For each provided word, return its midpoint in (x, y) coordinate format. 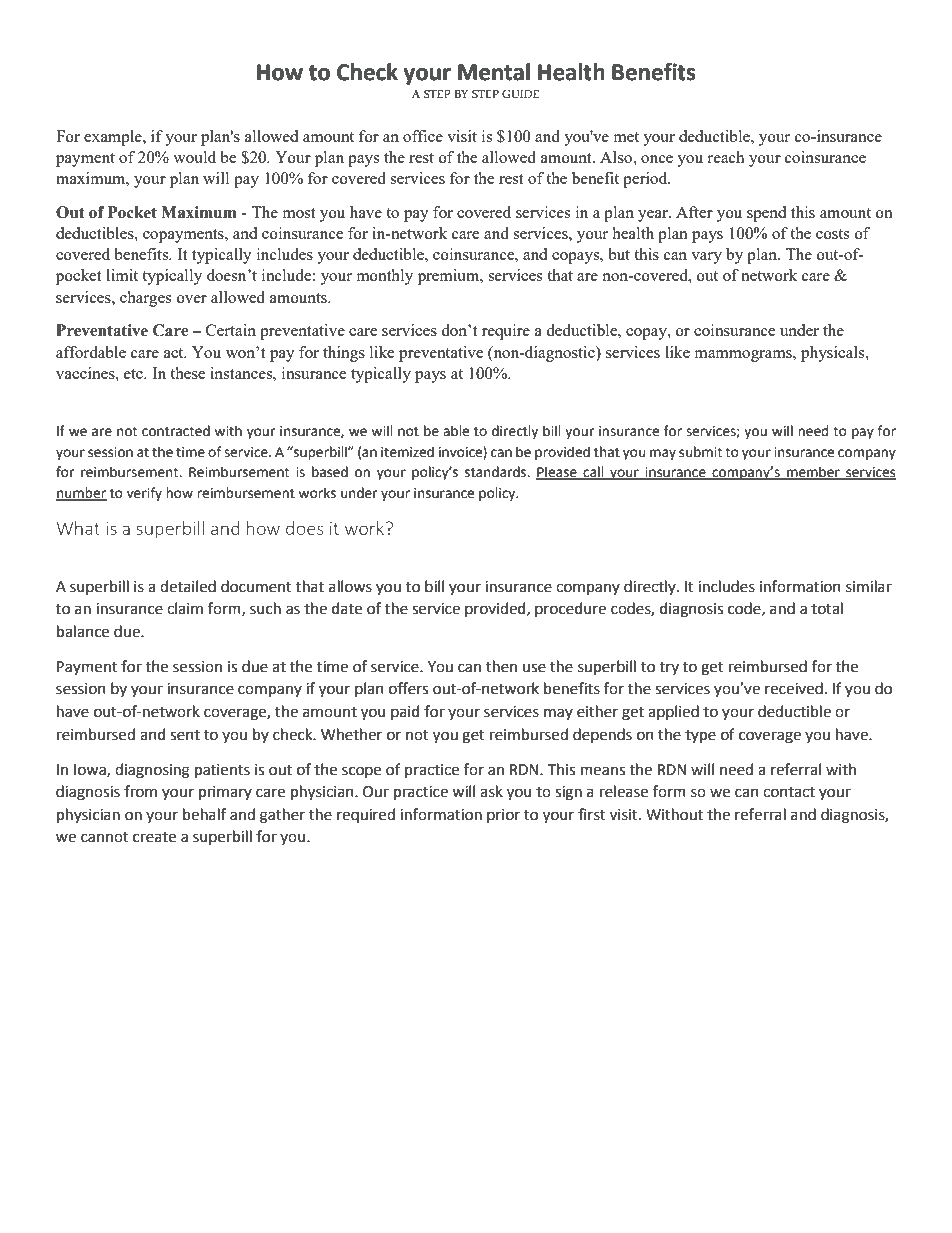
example (114, 138)
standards (497, 472)
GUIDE (520, 94)
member (813, 473)
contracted (176, 431)
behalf (204, 814)
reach (725, 157)
